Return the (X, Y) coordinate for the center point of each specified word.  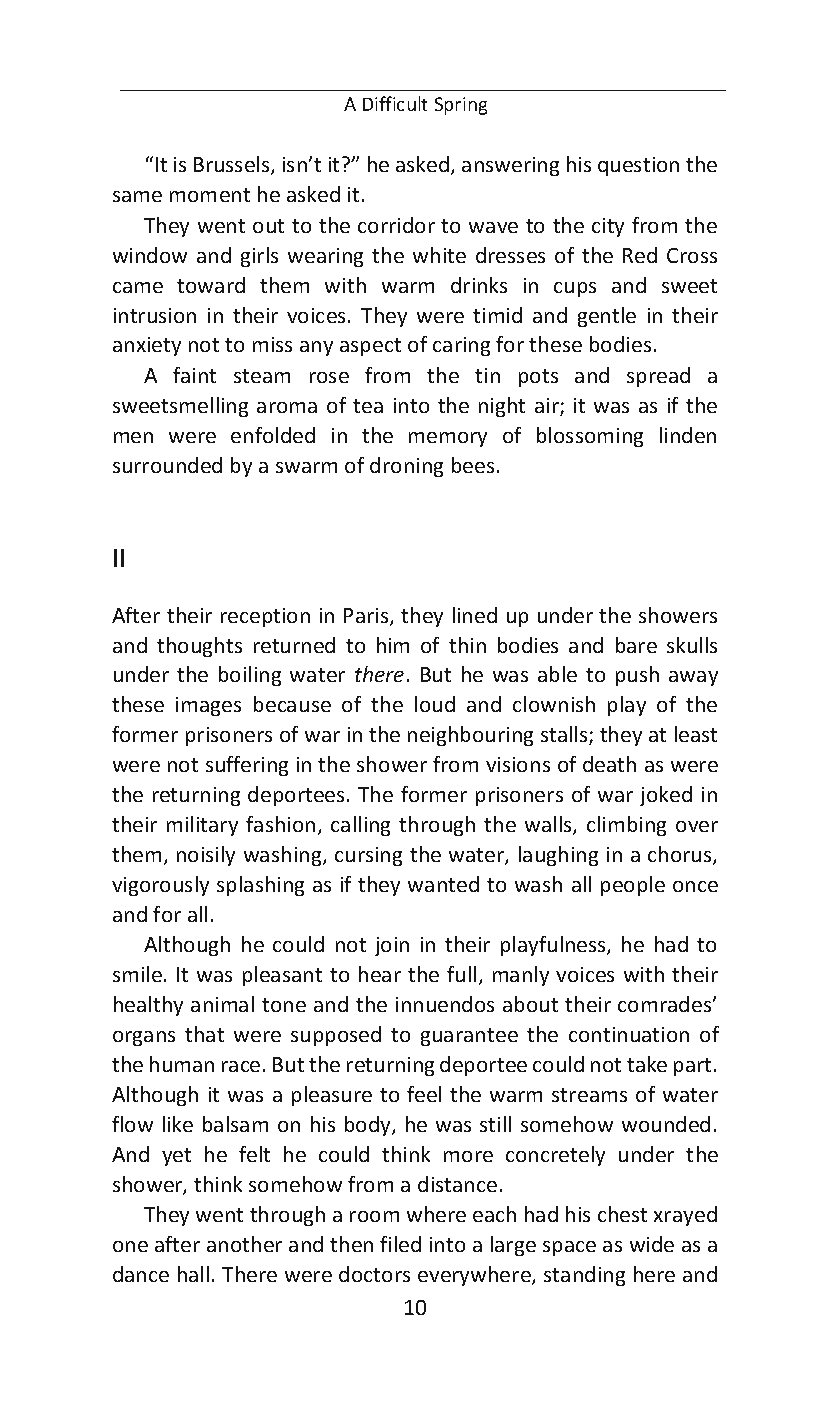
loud (435, 704)
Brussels (233, 165)
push (637, 676)
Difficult (395, 103)
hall (193, 1274)
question (638, 166)
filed (400, 1244)
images (208, 706)
